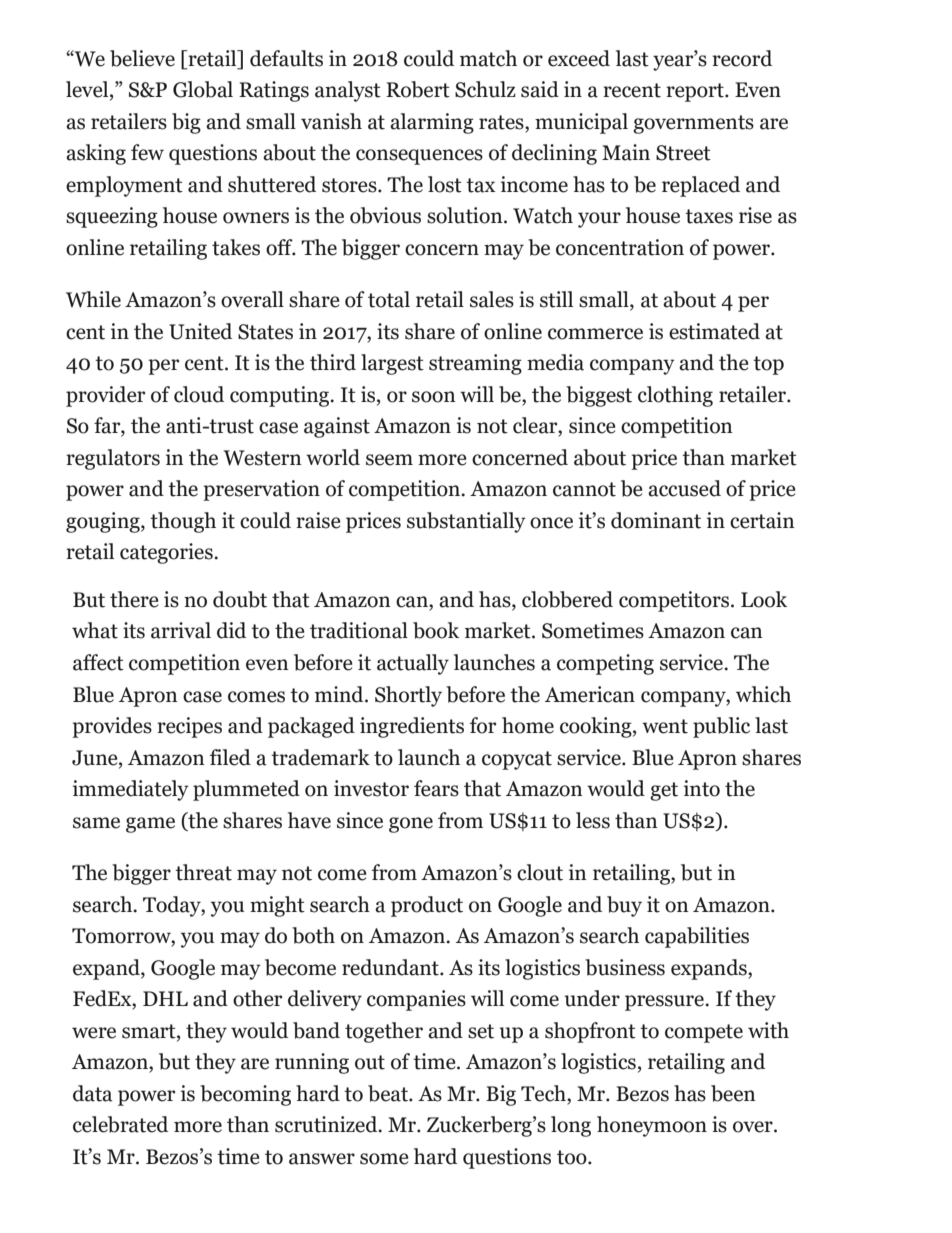 This screenshot has height=1233, width=952. Describe the element at coordinates (427, 906) in the screenshot. I see `product` at that location.
